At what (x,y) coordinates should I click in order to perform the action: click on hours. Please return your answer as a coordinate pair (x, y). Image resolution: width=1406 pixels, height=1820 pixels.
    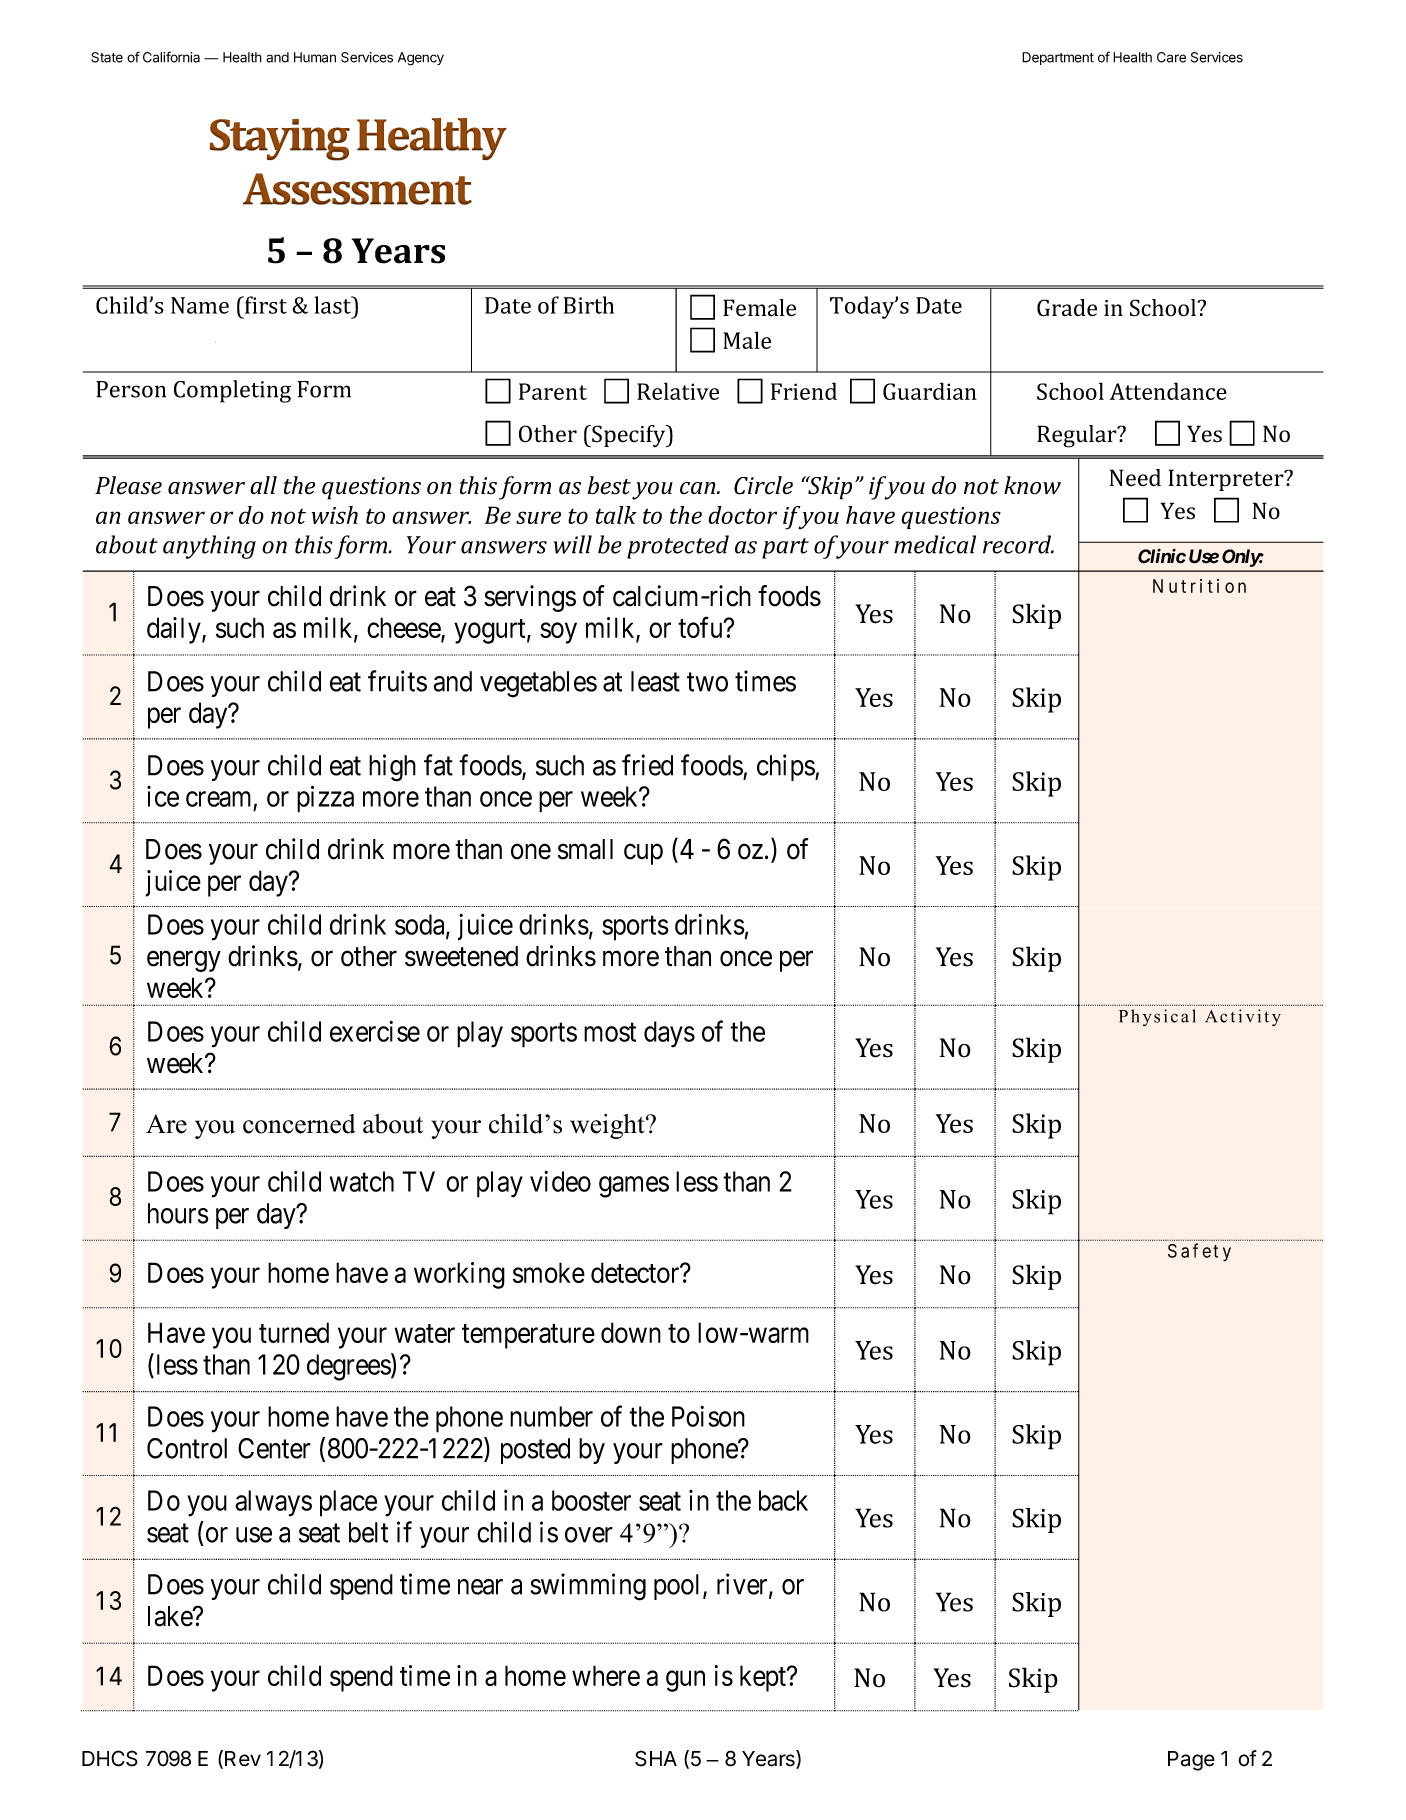
    Looking at the image, I should click on (178, 1213).
